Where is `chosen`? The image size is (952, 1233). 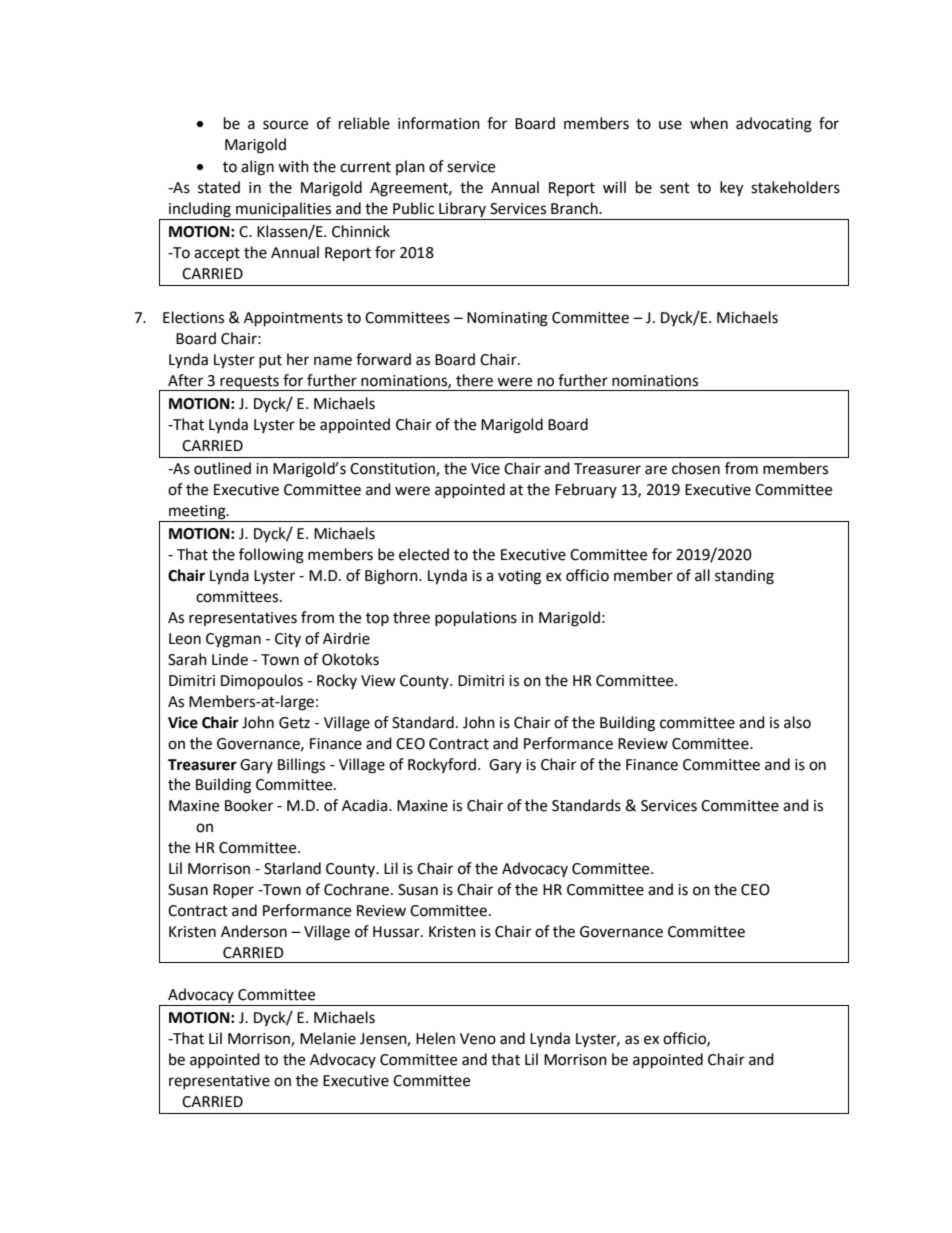 chosen is located at coordinates (696, 468).
